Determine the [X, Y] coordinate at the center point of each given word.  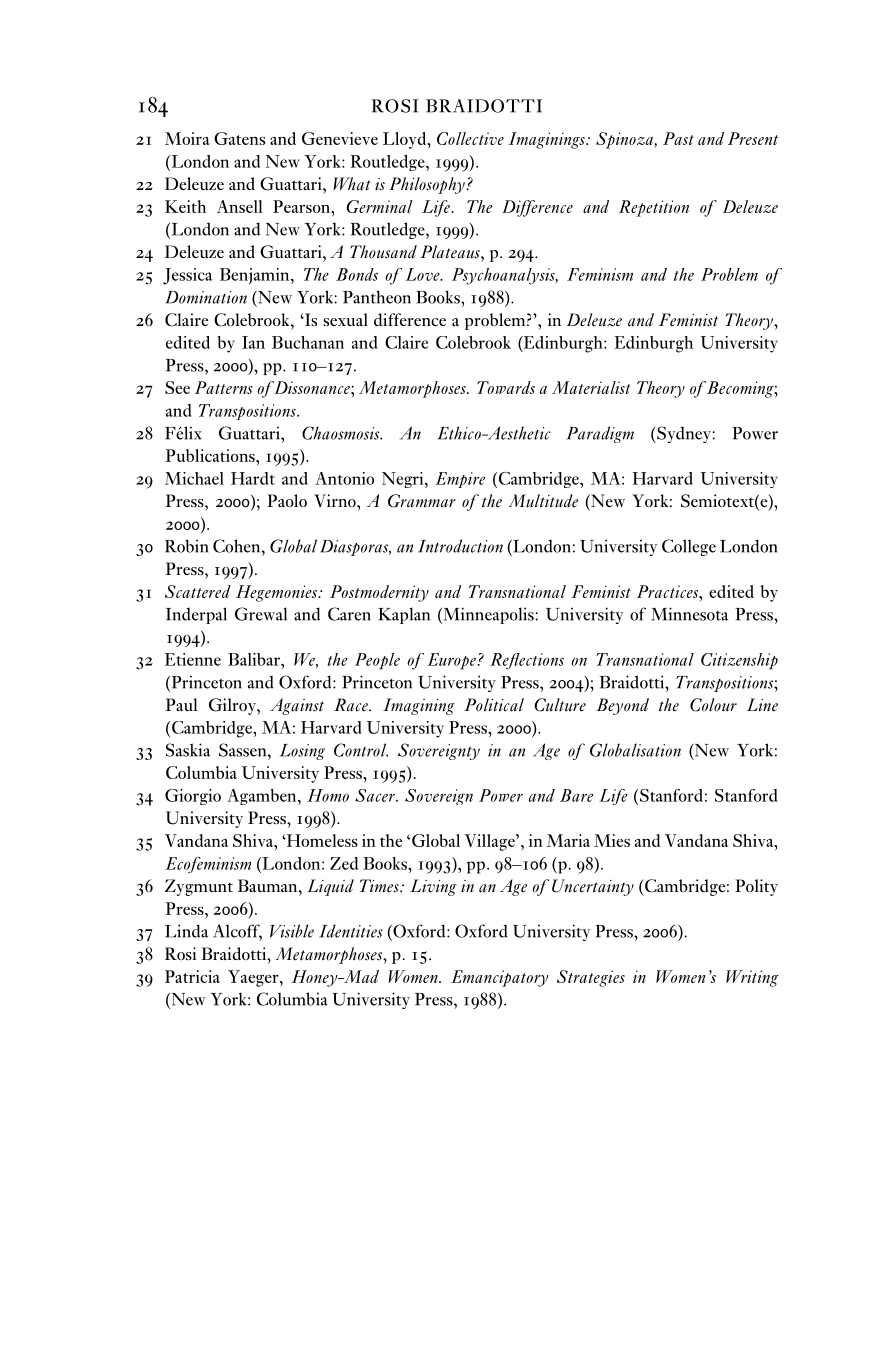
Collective [470, 138]
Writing [752, 978]
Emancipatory [500, 978]
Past [678, 138]
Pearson [302, 206]
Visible [292, 931]
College [689, 547]
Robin [186, 546]
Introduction [460, 546]
